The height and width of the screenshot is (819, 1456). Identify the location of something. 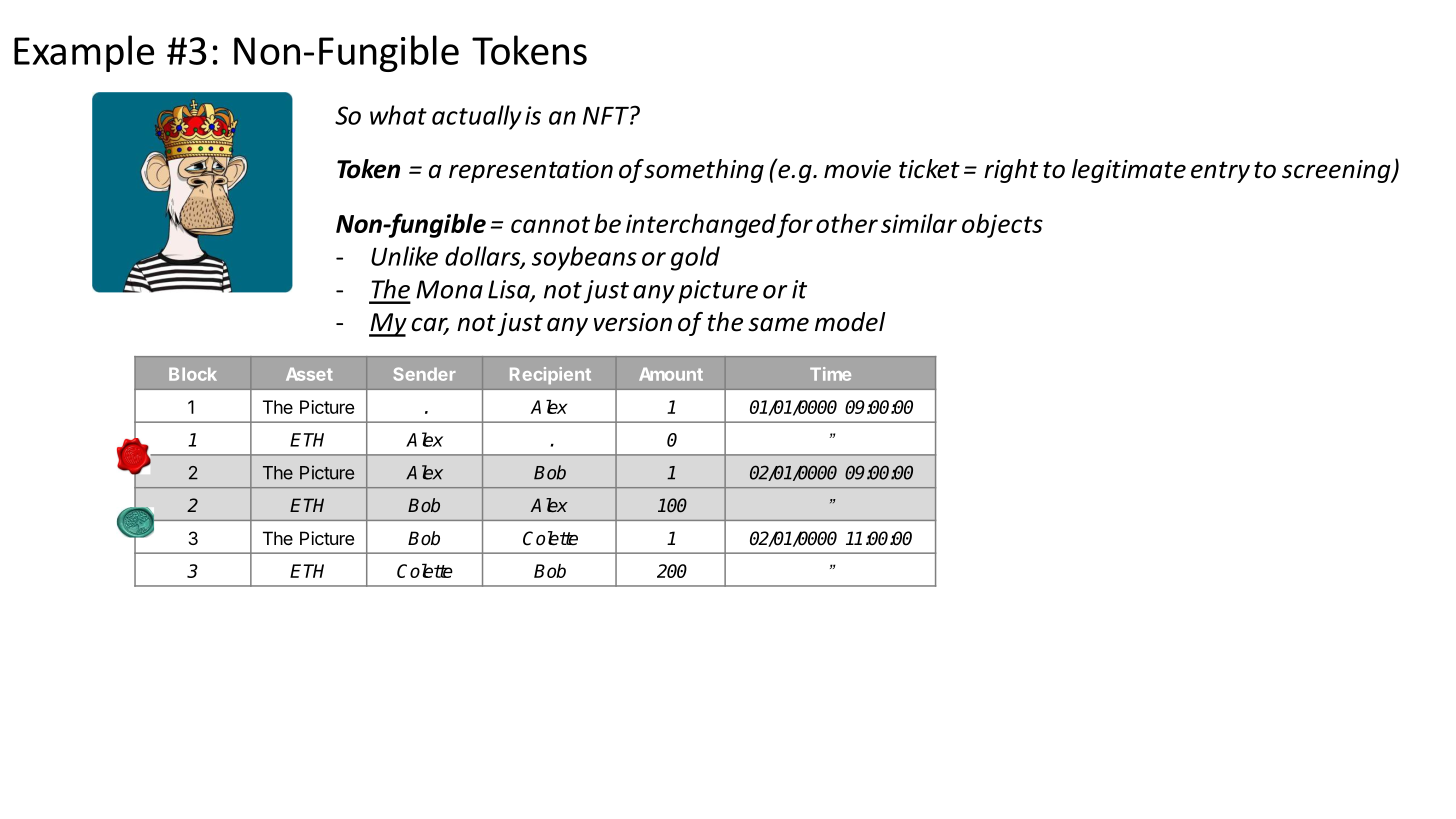
(704, 171).
